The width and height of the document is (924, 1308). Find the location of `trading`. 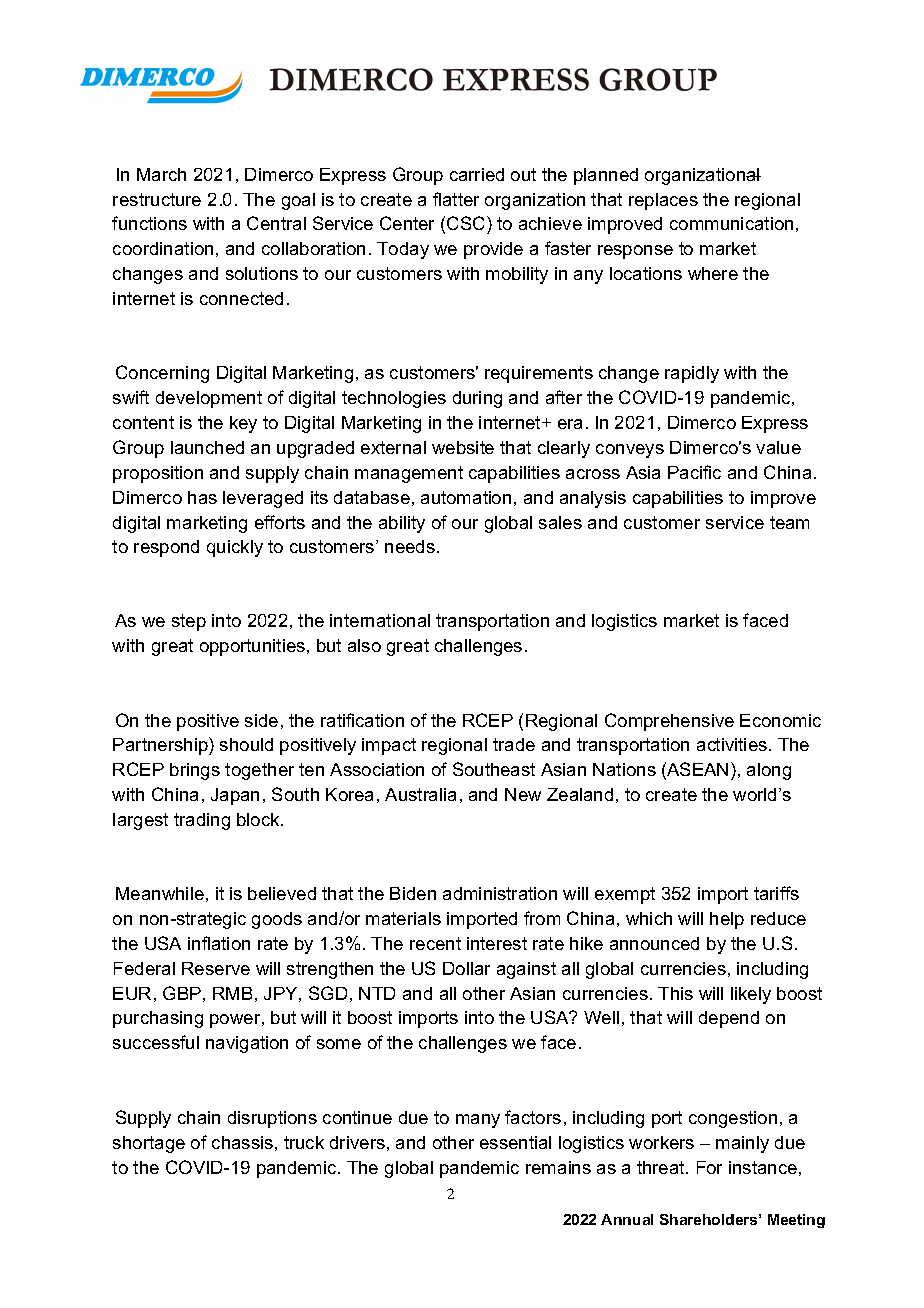

trading is located at coordinates (202, 821).
